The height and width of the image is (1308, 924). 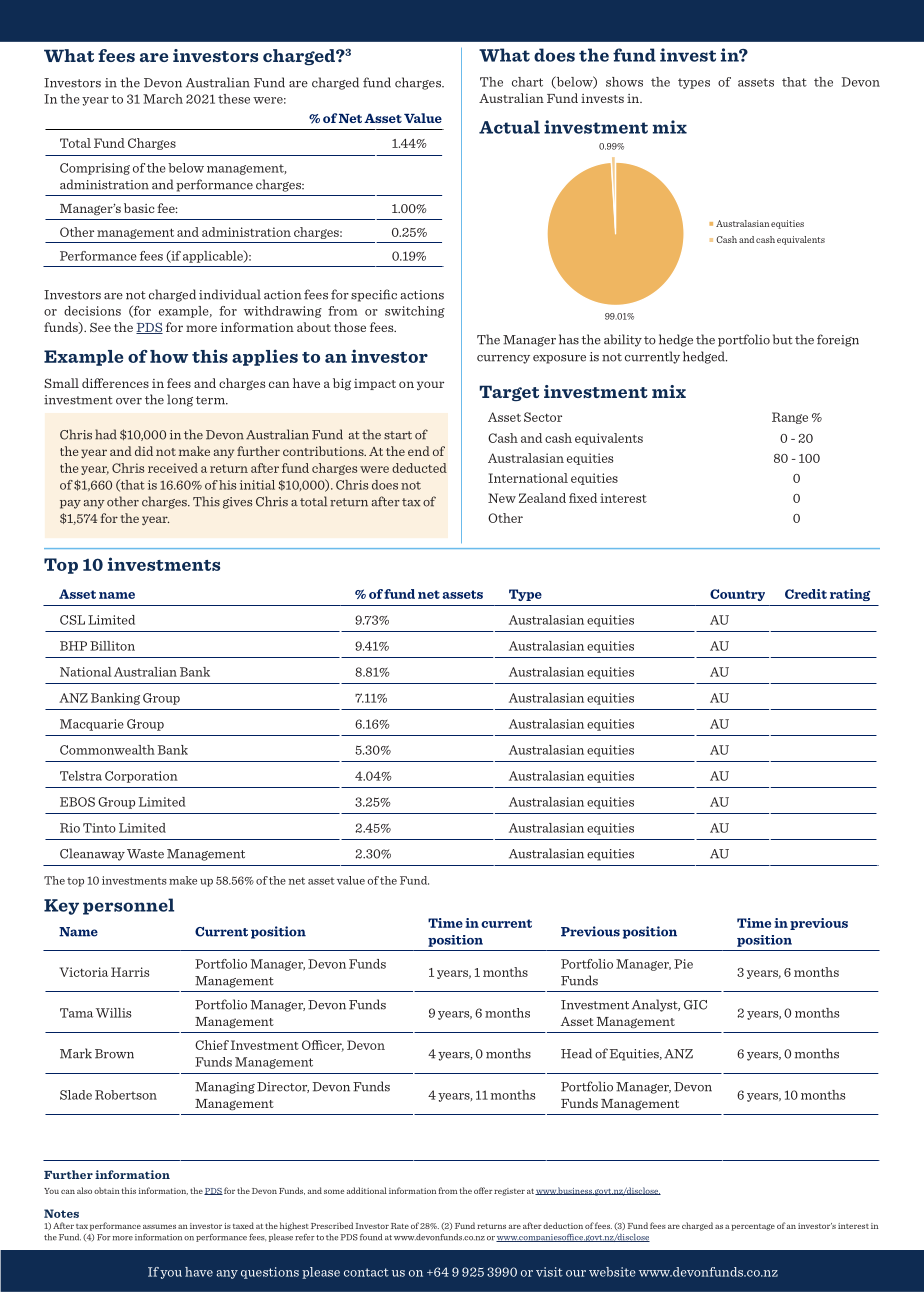 I want to click on GIC, so click(x=695, y=1005).
